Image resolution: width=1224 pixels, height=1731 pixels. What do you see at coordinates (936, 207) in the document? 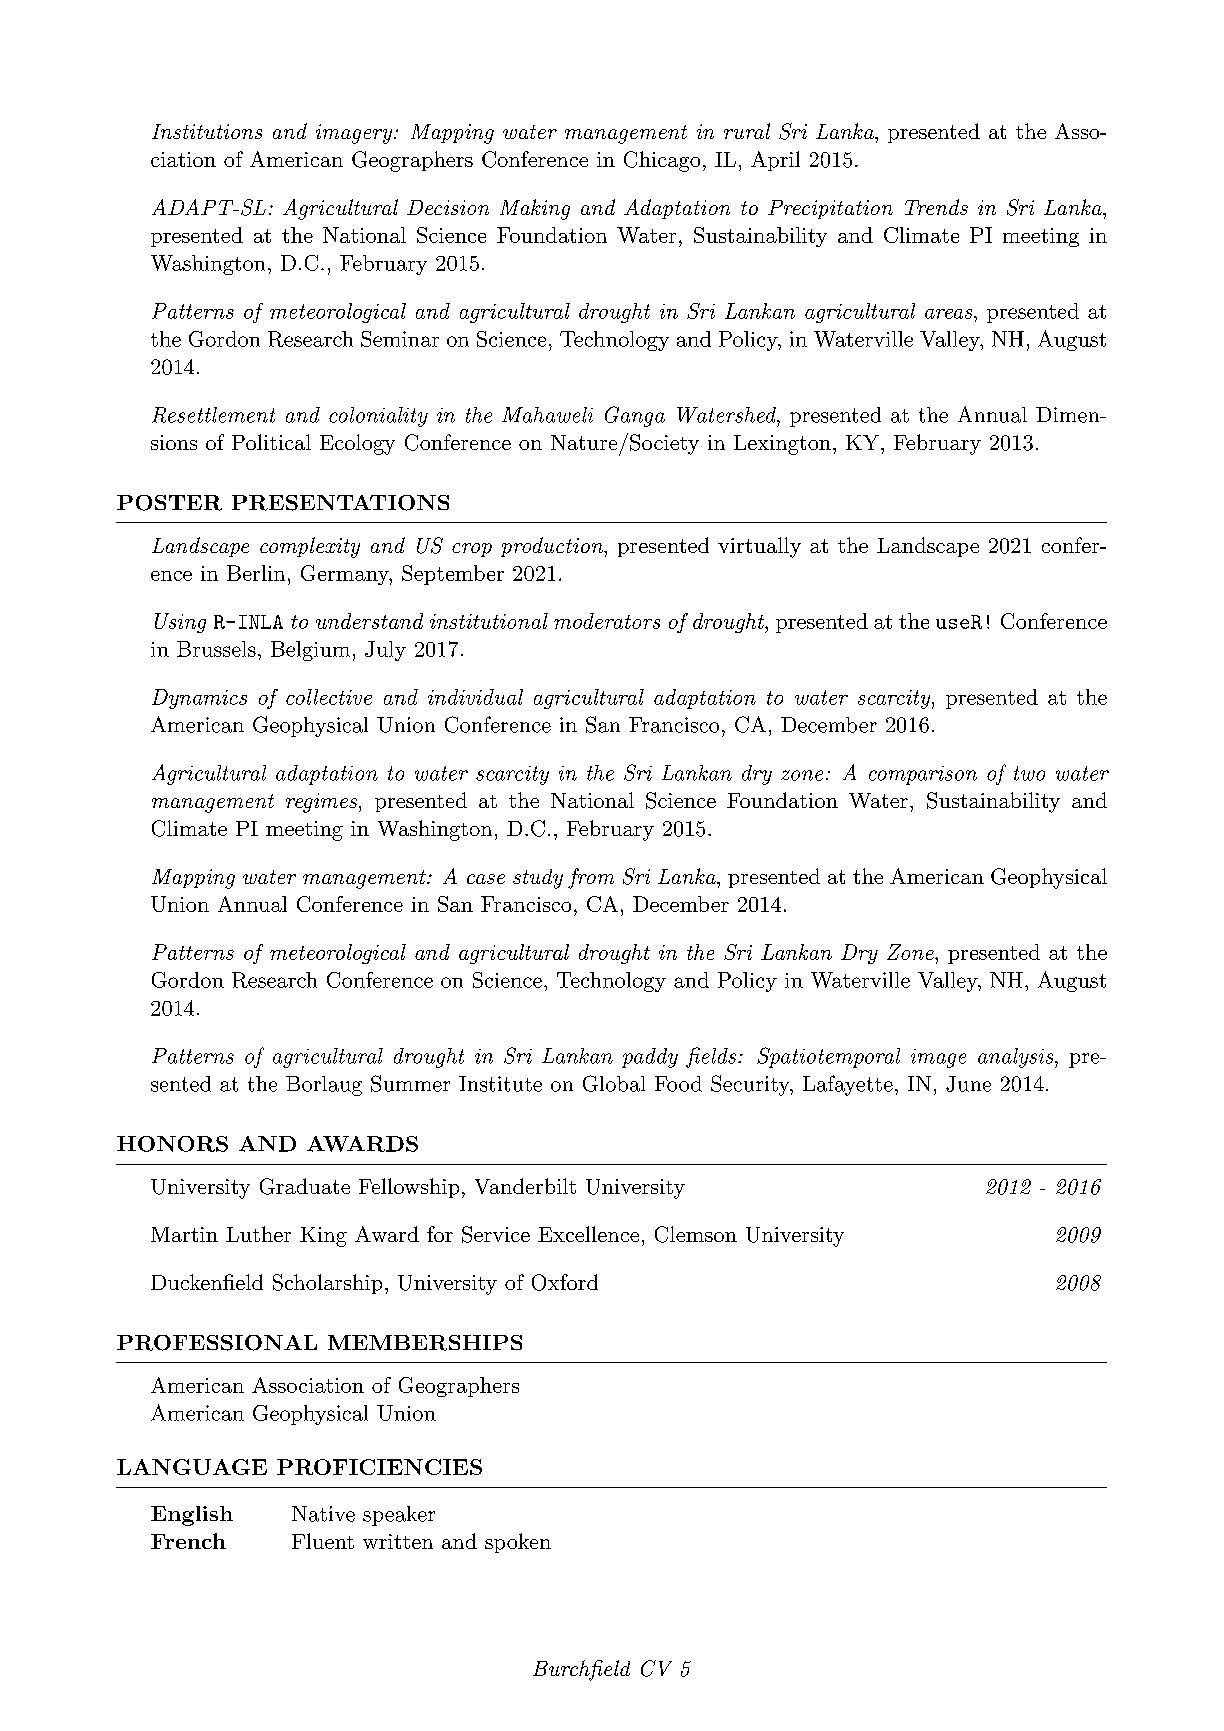
I see `Trends` at bounding box center [936, 207].
